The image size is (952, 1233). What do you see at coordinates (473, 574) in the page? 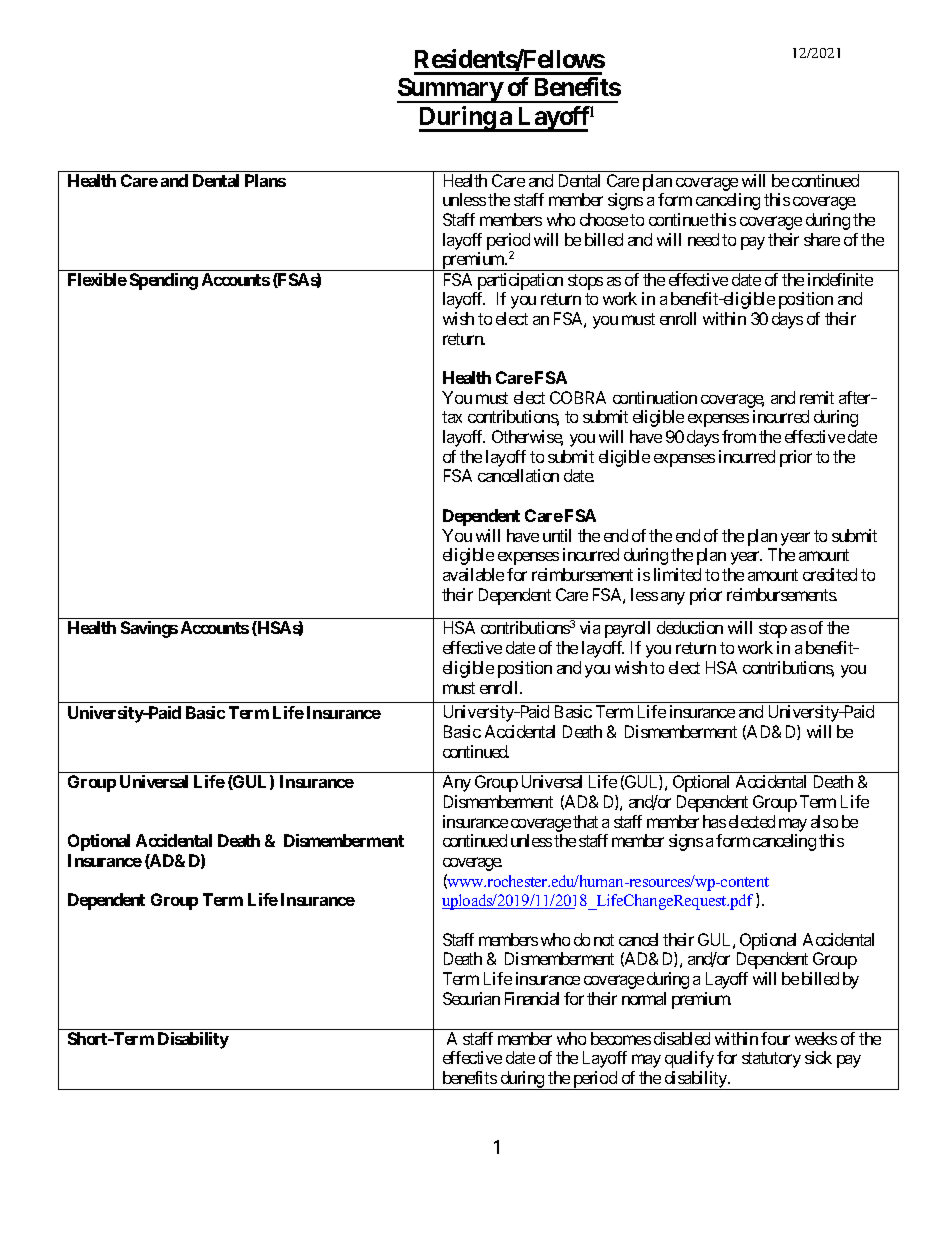
I see `available` at bounding box center [473, 574].
